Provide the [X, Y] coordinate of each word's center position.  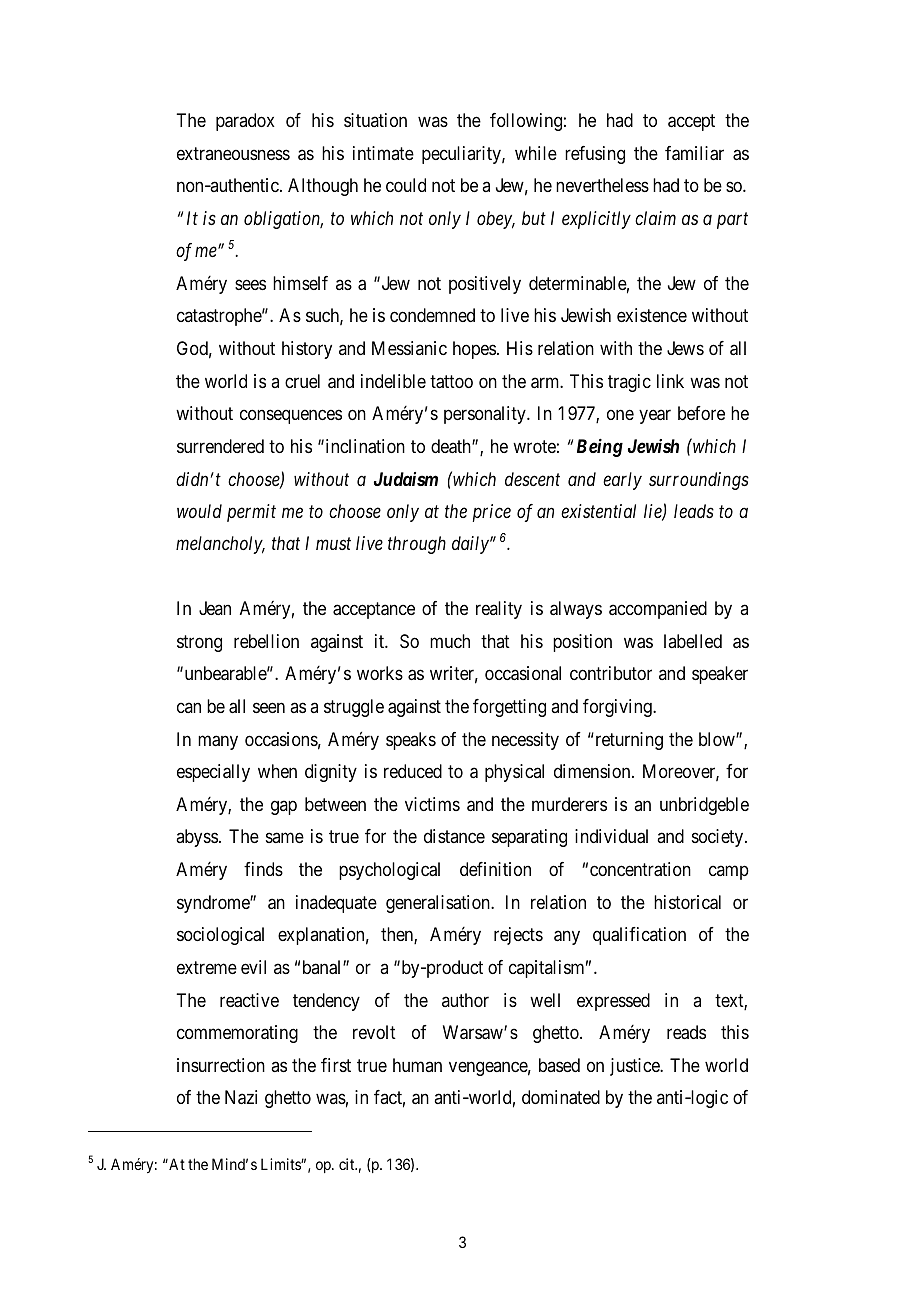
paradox [245, 122]
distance [454, 836]
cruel [302, 381]
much [450, 641]
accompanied [658, 610]
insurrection [221, 1065]
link [670, 381]
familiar [694, 153]
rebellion [266, 641]
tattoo [451, 382]
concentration [640, 869]
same [285, 838]
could [406, 185]
